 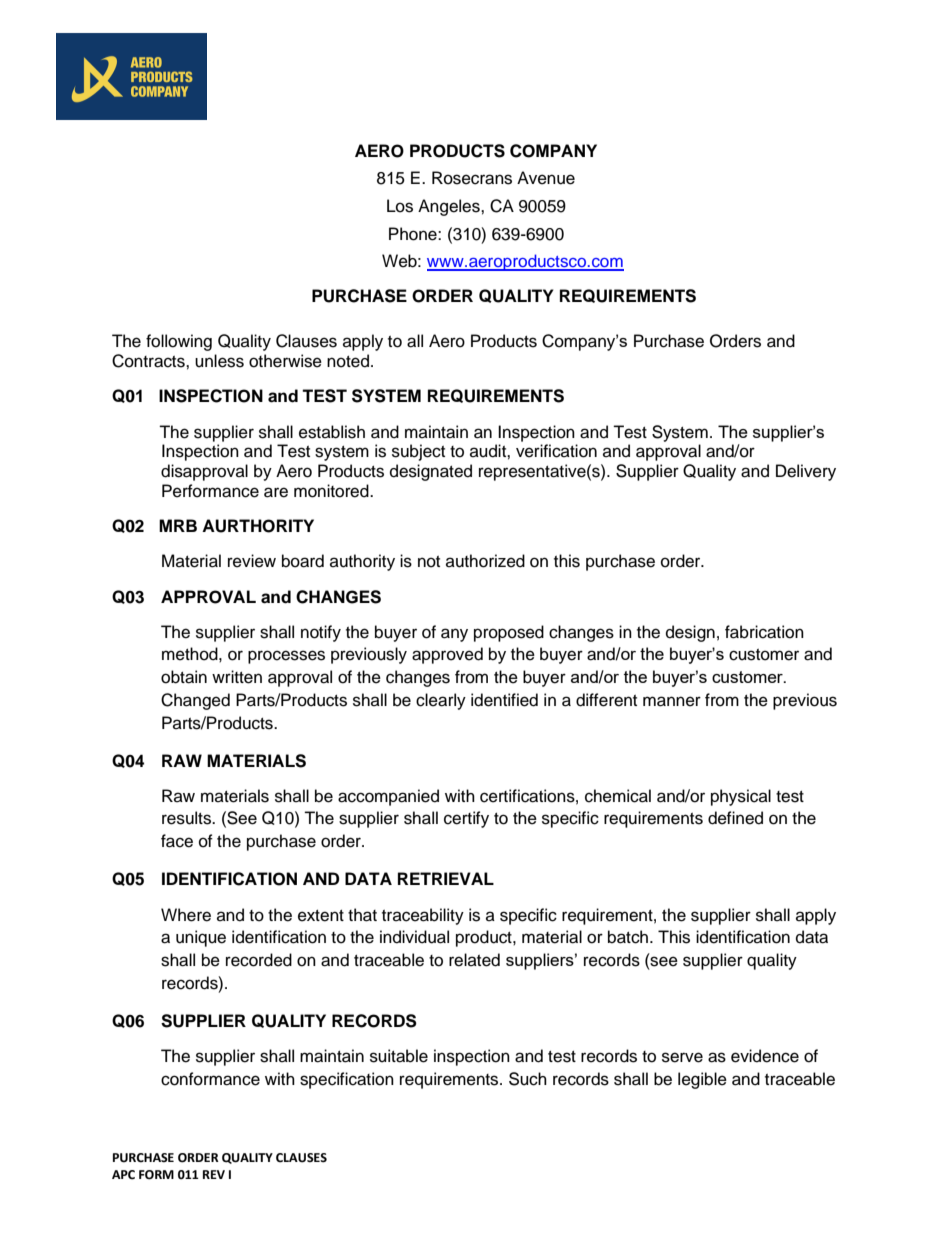 What do you see at coordinates (628, 937) in the document?
I see `batch` at bounding box center [628, 937].
